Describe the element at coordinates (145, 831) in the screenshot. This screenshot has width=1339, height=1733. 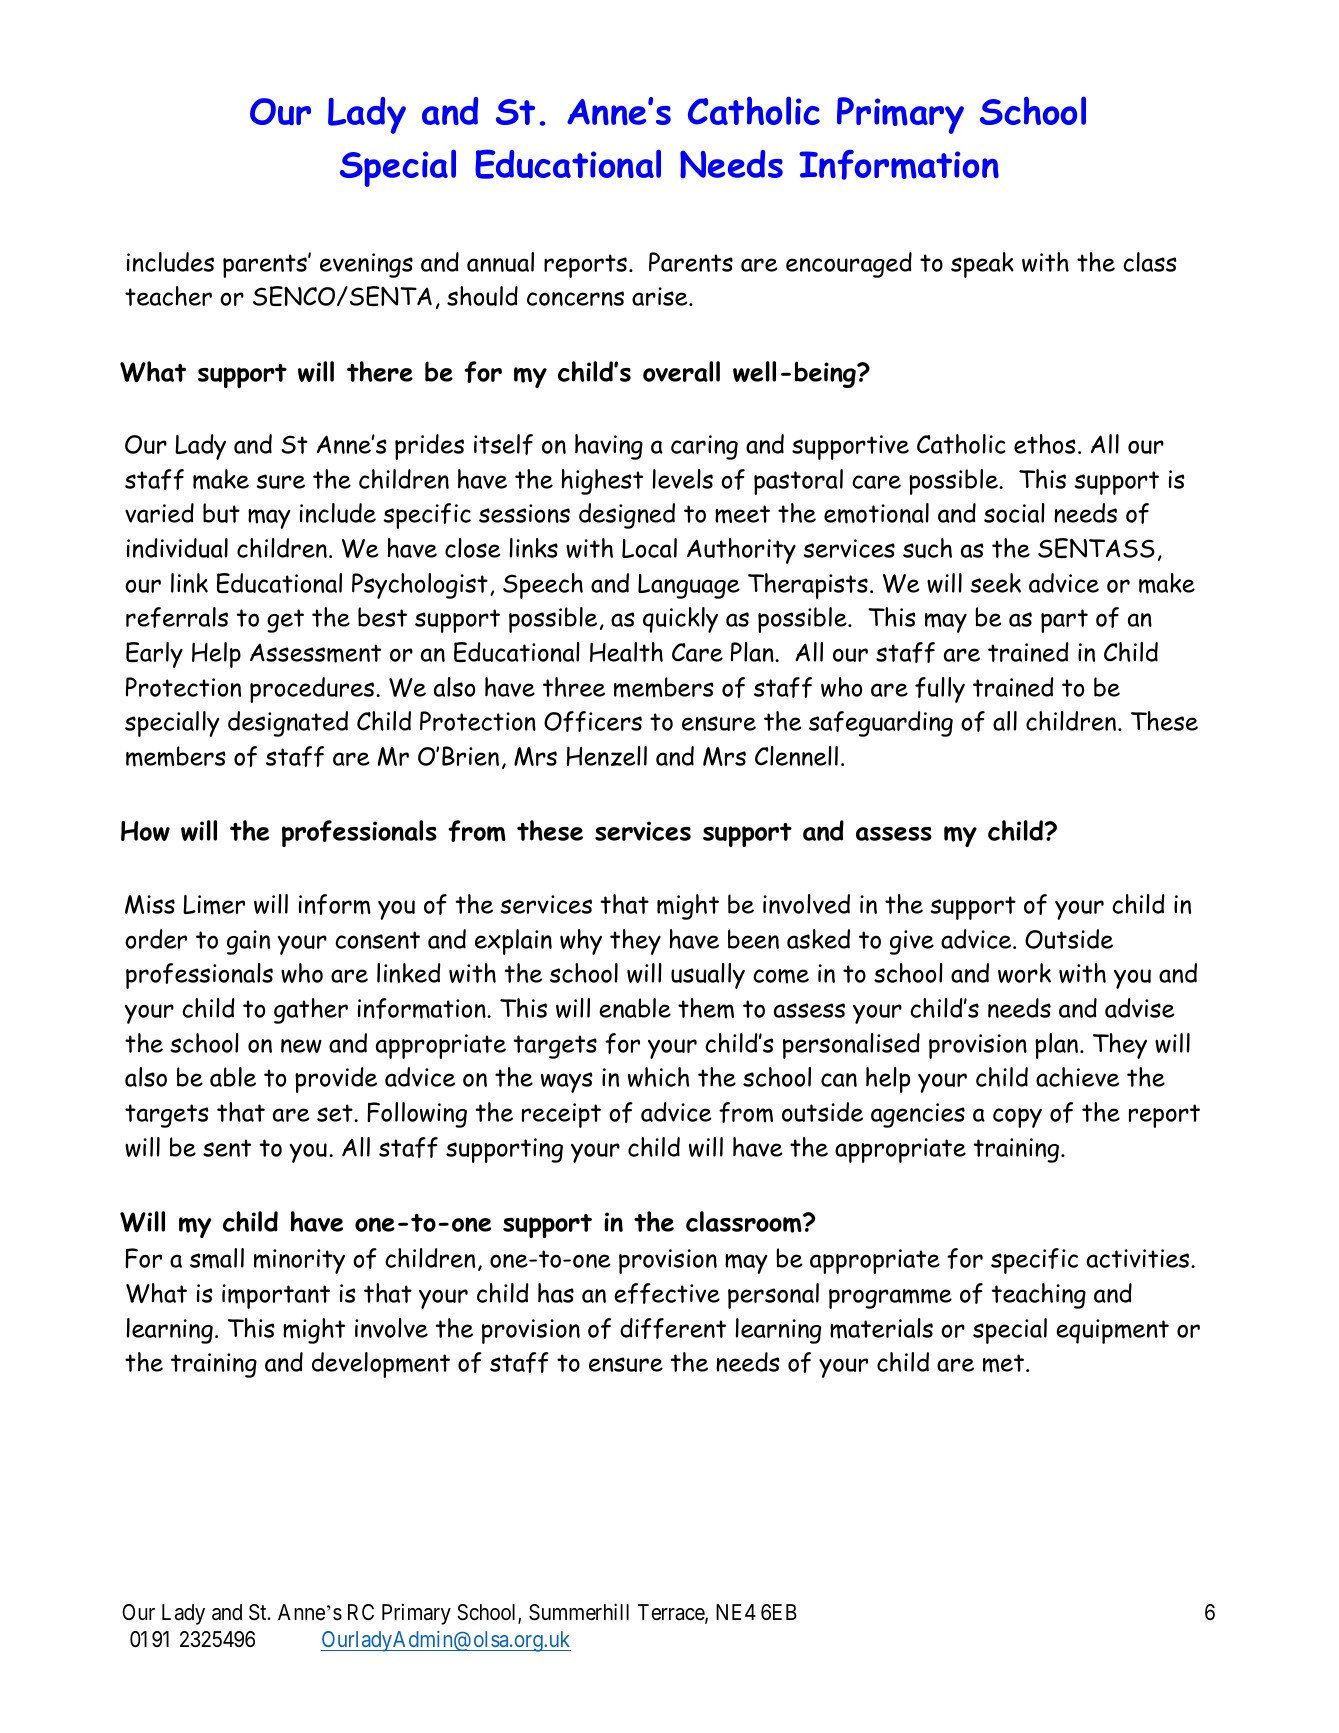
I see `How` at that location.
